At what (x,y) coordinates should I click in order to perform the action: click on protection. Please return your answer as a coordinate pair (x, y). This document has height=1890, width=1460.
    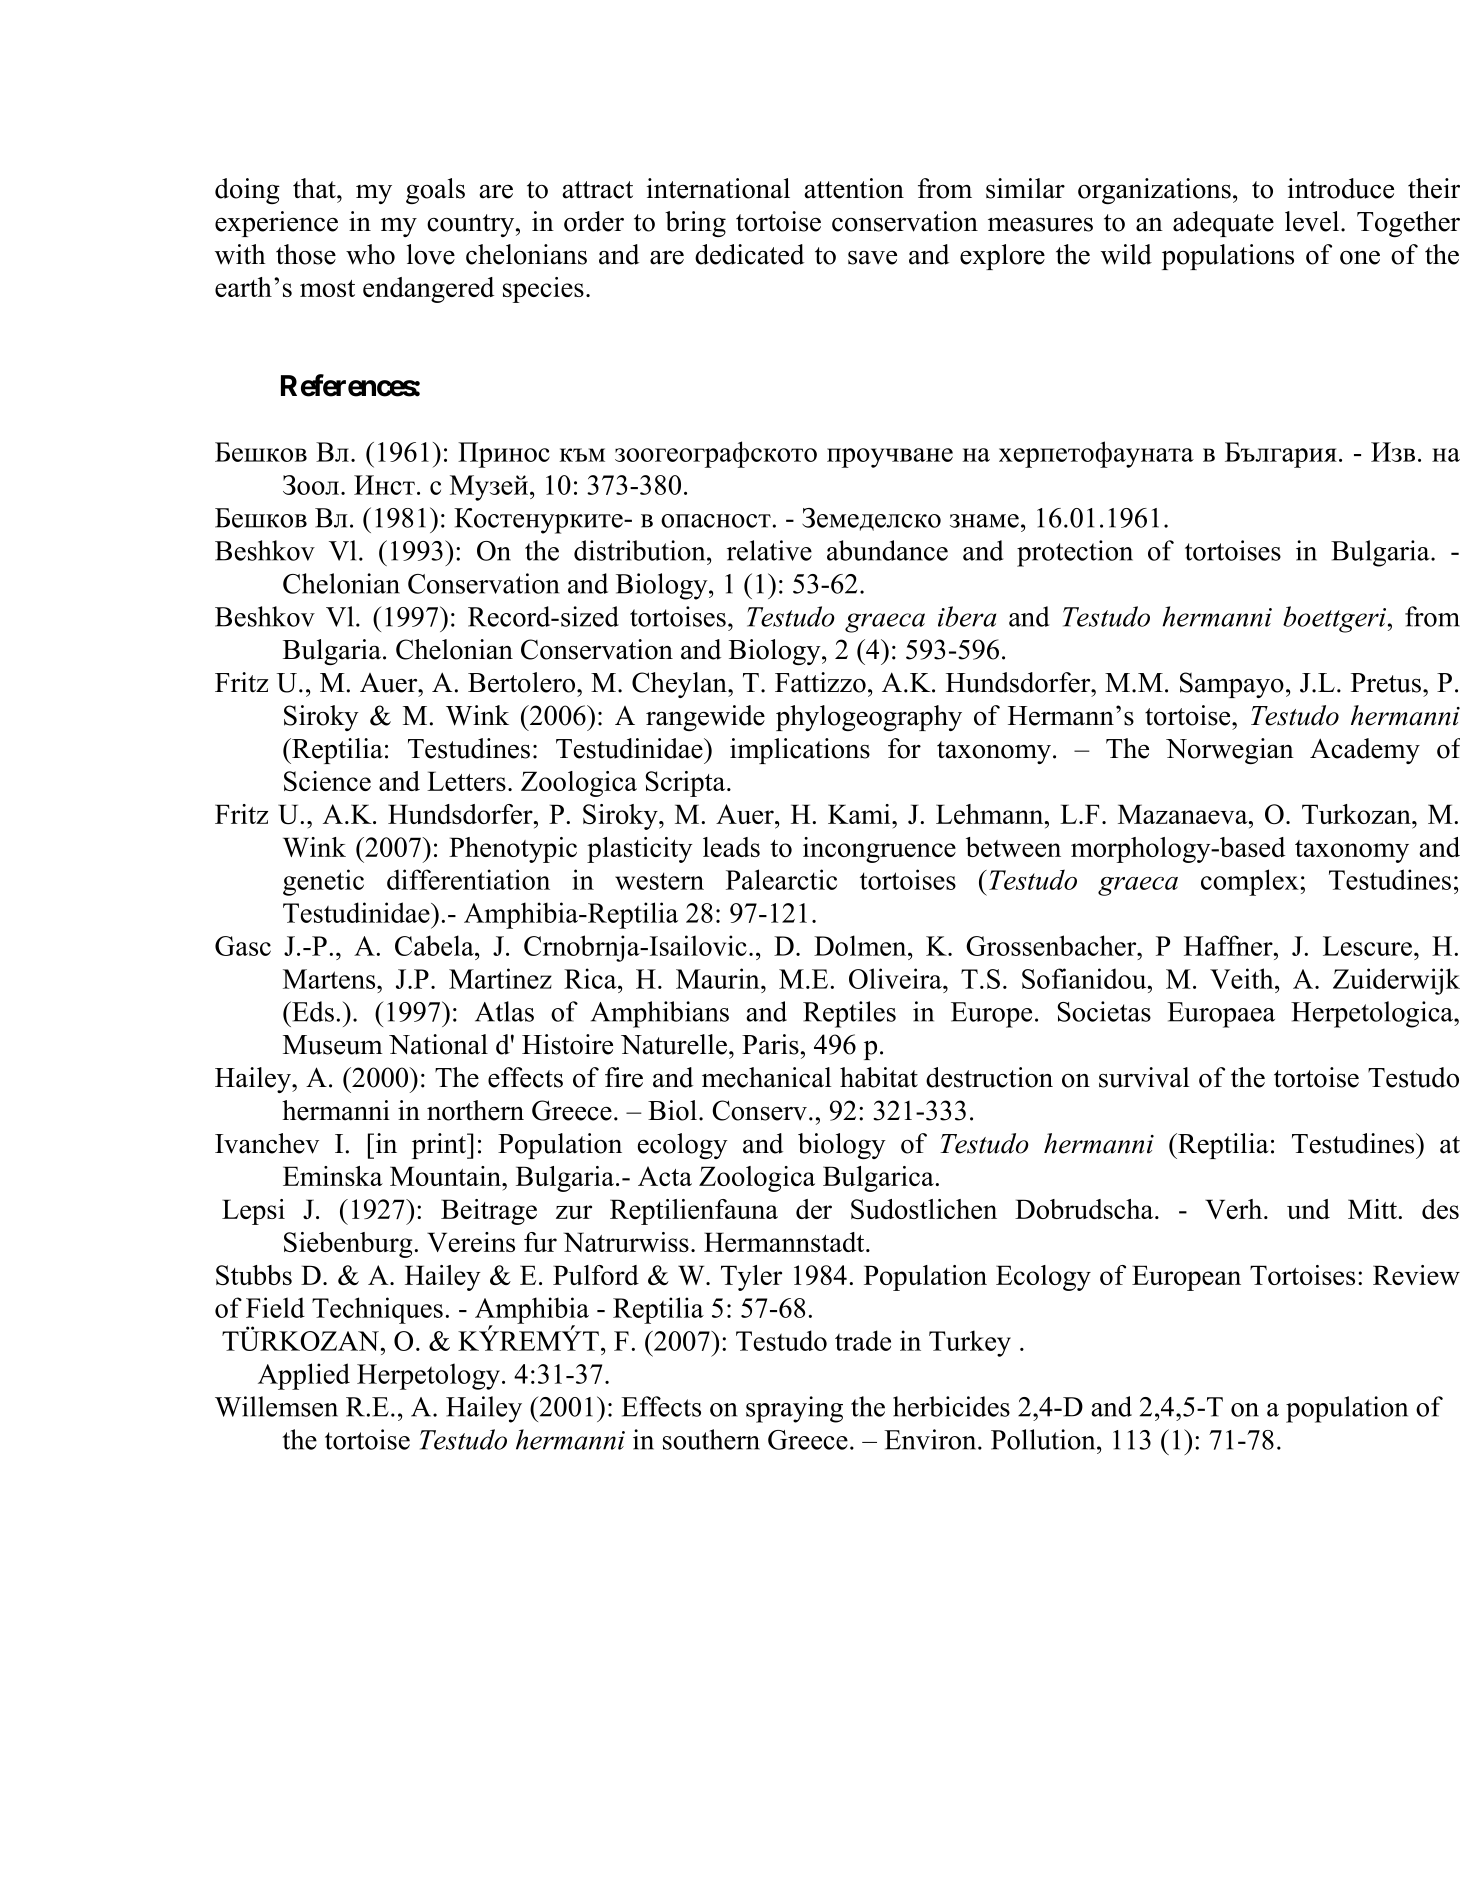
    Looking at the image, I should click on (1075, 553).
